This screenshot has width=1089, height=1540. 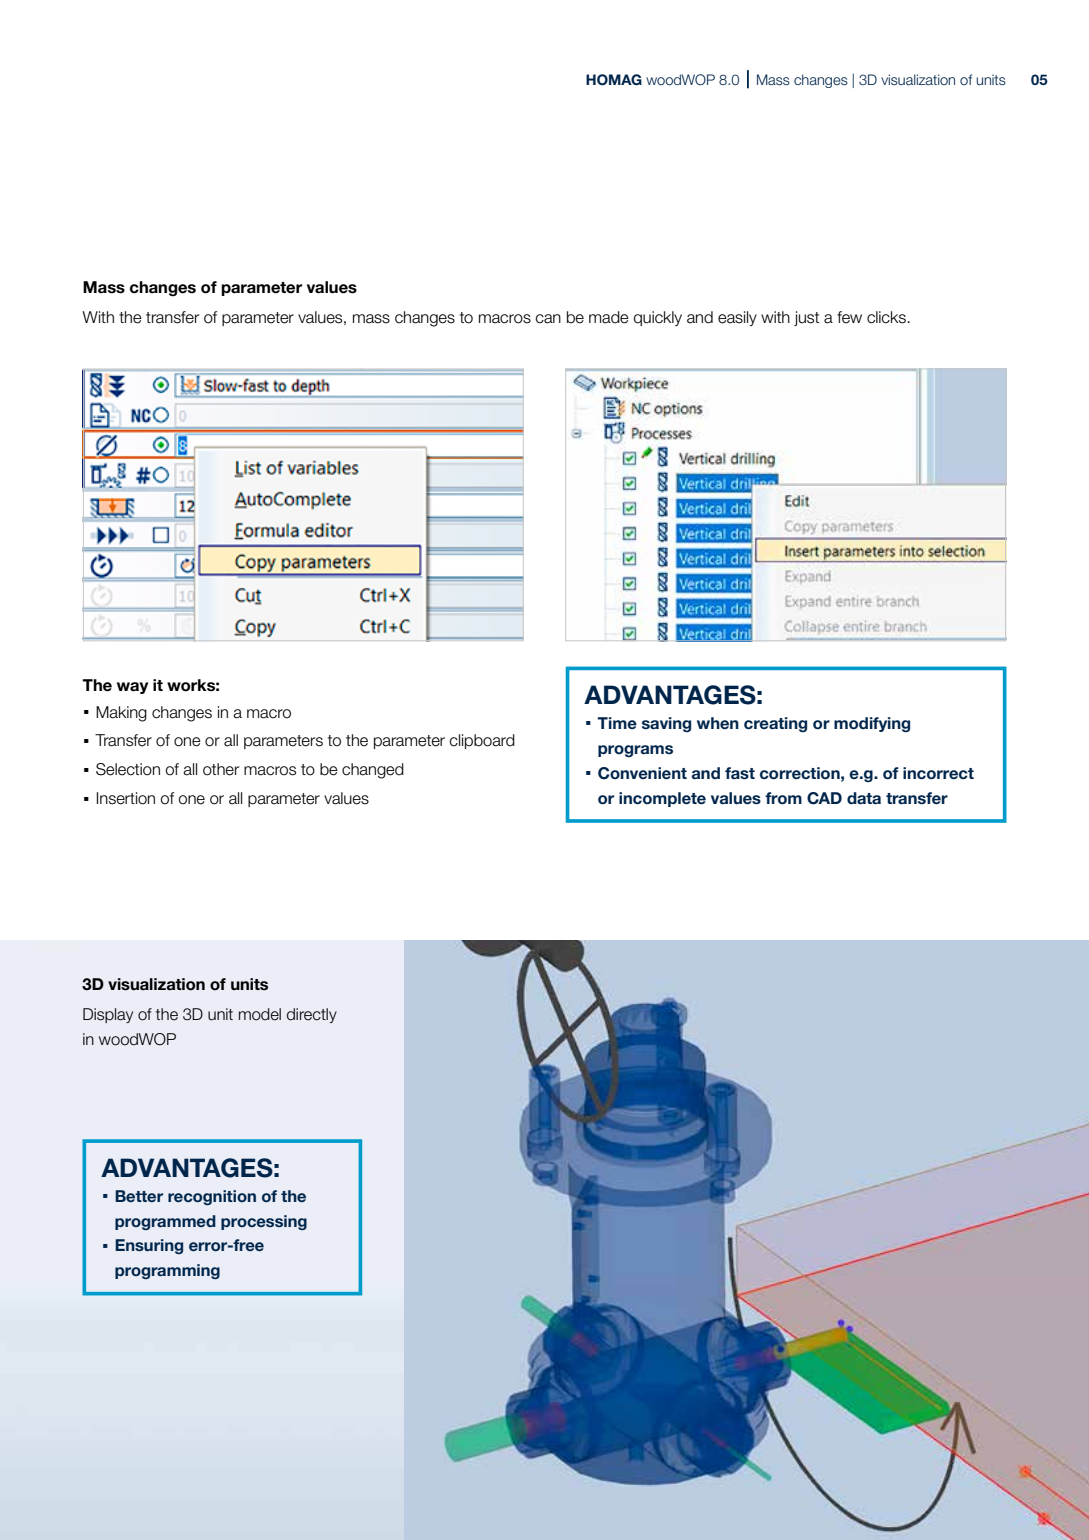 What do you see at coordinates (121, 714) in the screenshot?
I see `Making` at bounding box center [121, 714].
